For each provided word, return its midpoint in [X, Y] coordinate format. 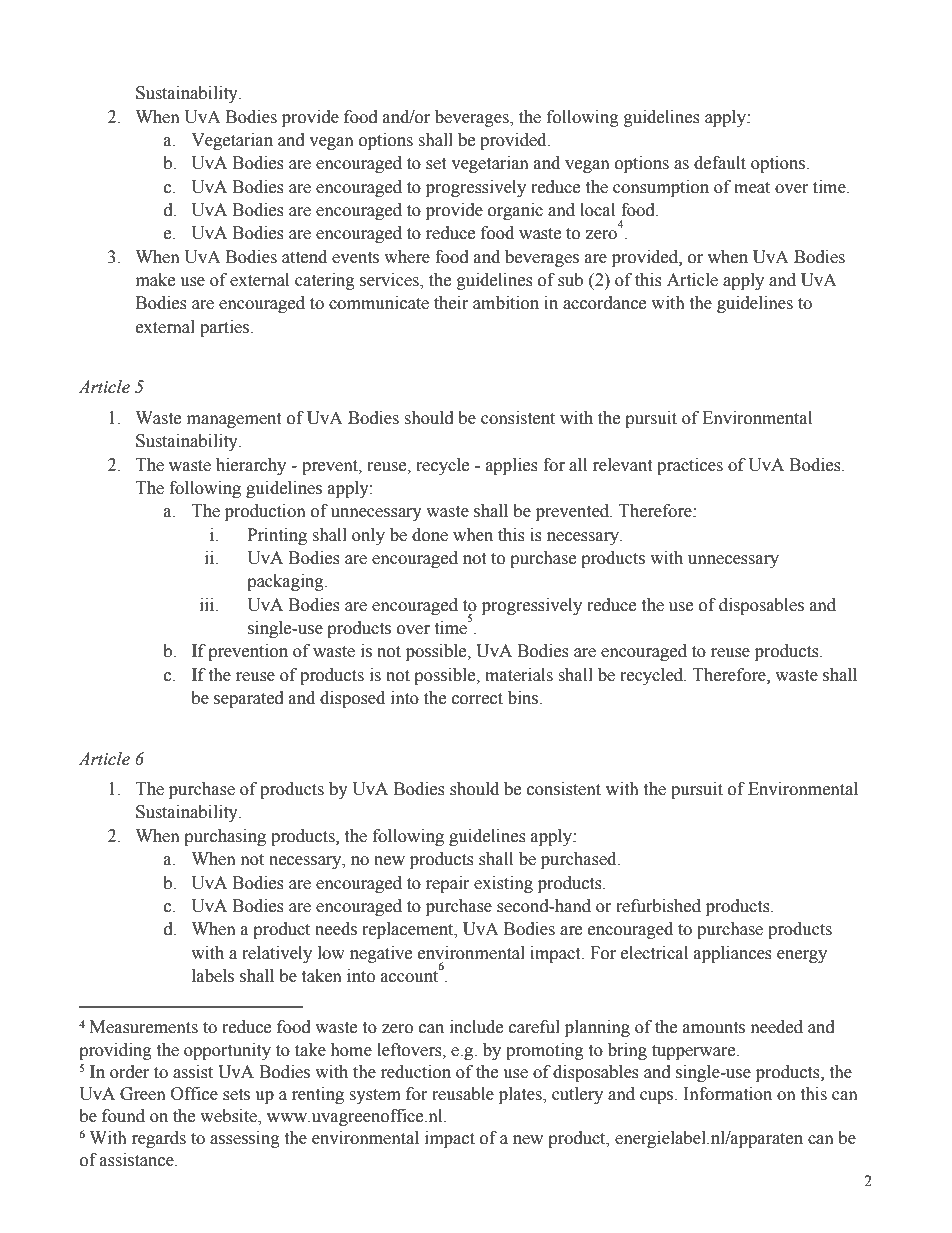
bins [524, 698]
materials [519, 675]
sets [236, 1095]
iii [208, 605]
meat [752, 188]
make [155, 280]
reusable [463, 1094]
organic [515, 211]
